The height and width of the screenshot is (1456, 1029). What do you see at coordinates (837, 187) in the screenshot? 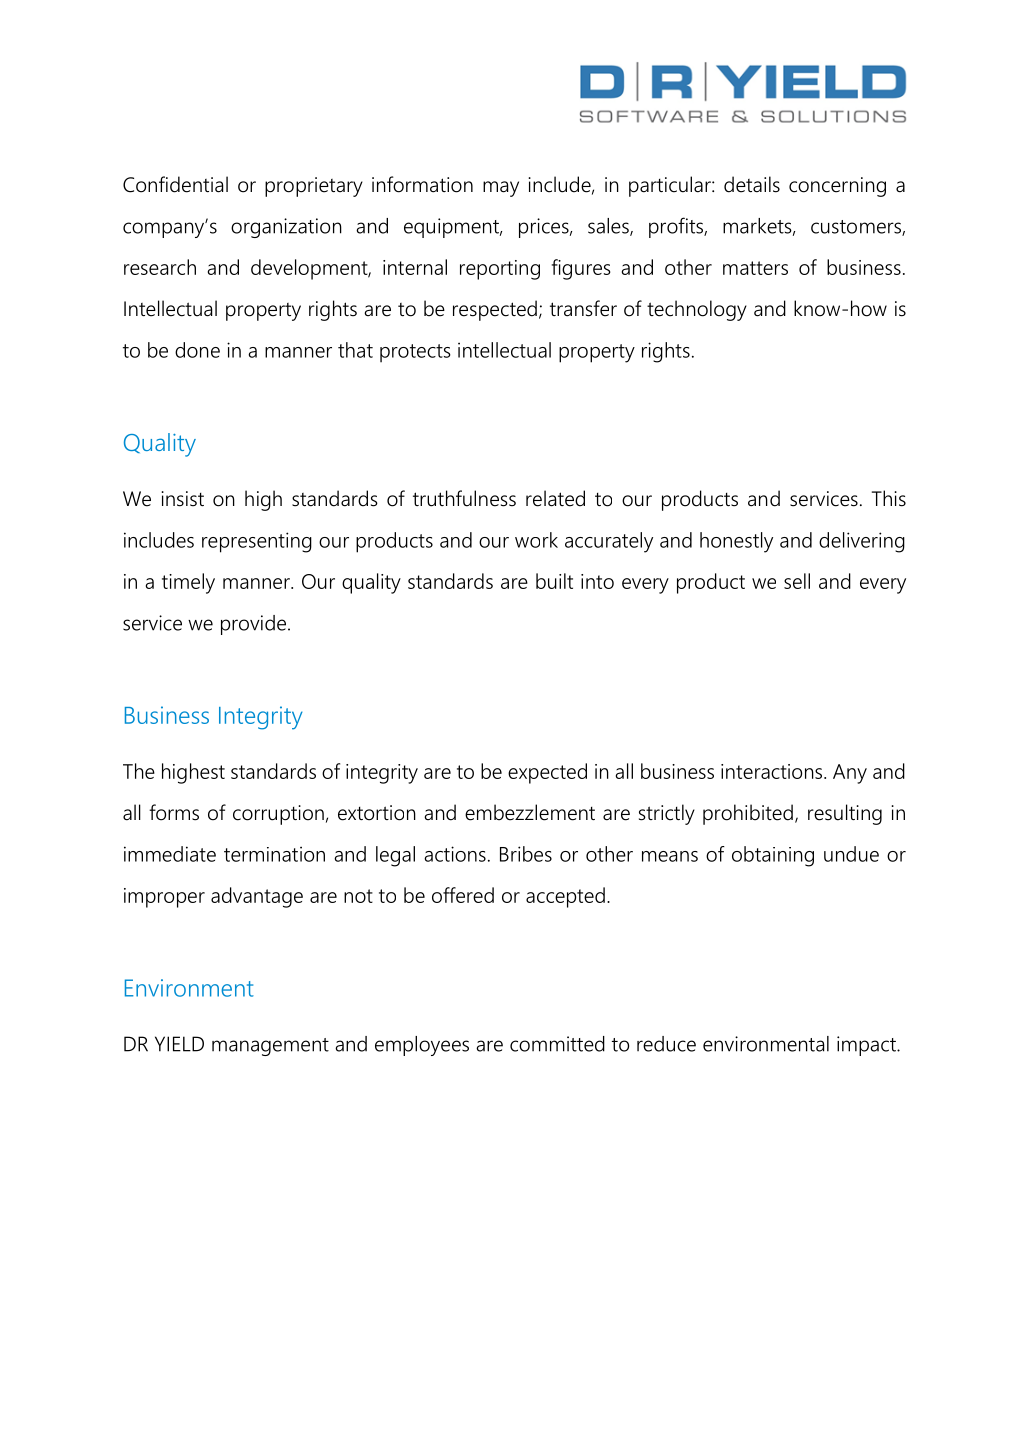
I see `concerning` at bounding box center [837, 187].
